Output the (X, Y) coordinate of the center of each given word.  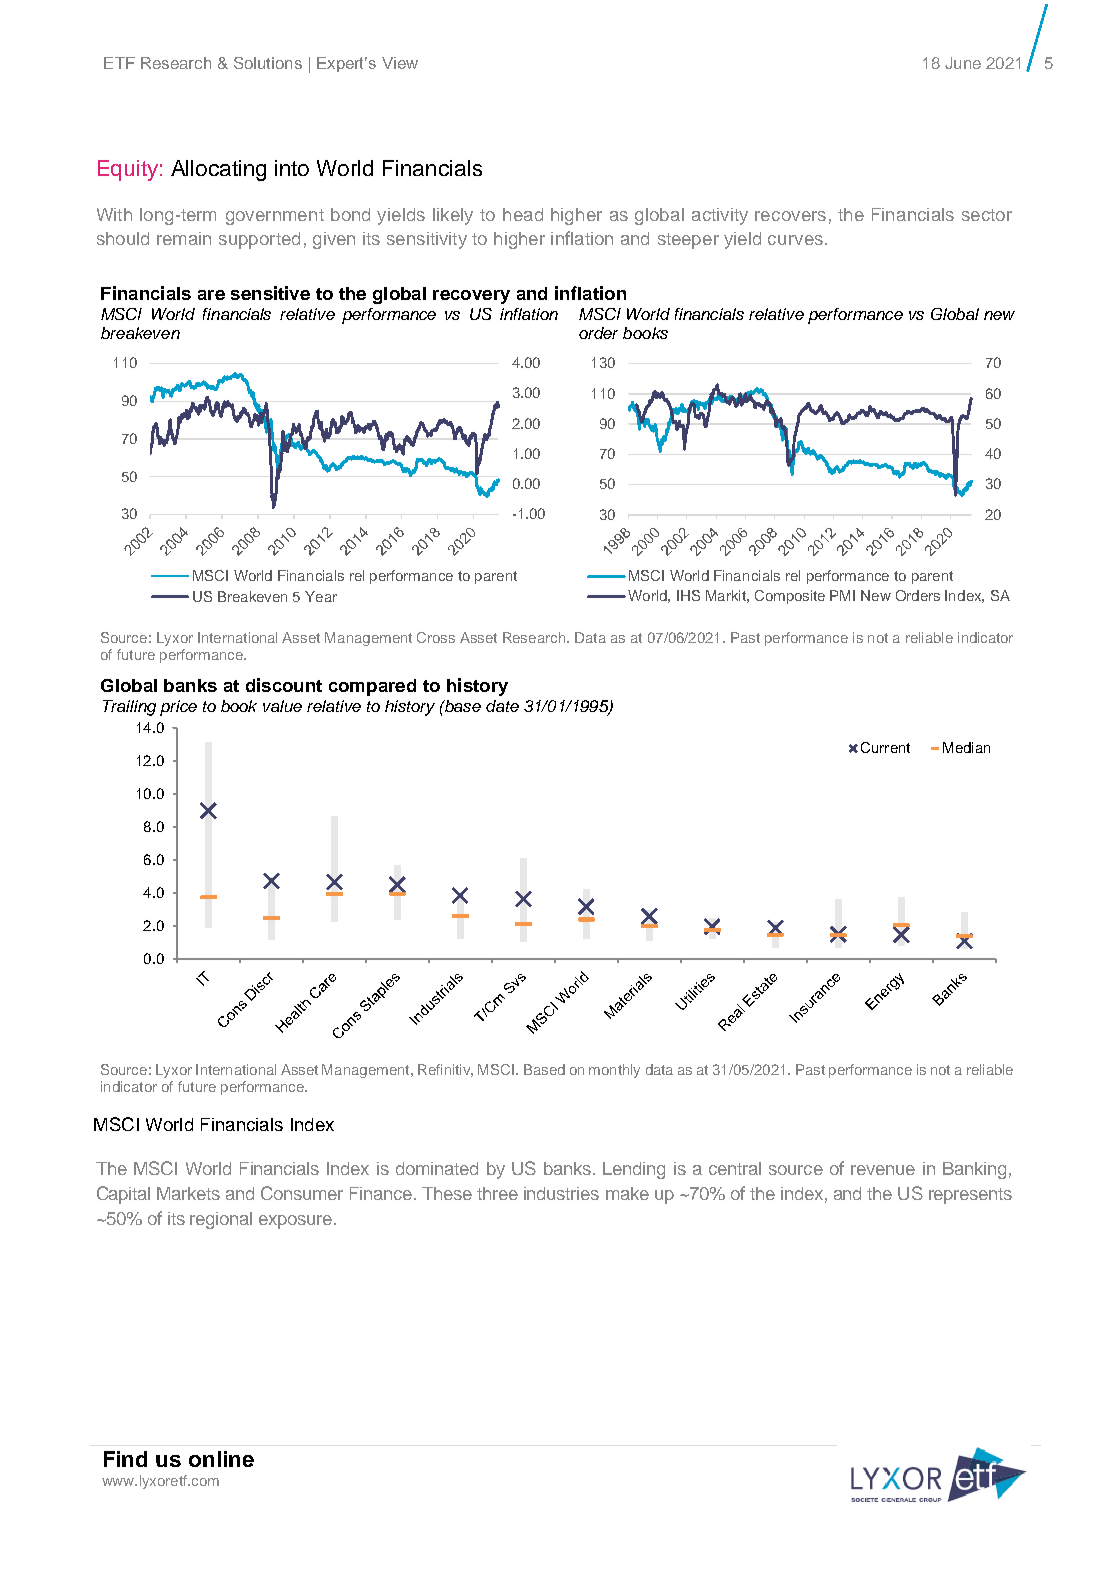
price (178, 708)
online (221, 1459)
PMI (842, 595)
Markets (188, 1193)
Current (885, 747)
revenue (883, 1170)
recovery (471, 297)
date (502, 706)
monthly (614, 1071)
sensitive (270, 293)
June (963, 63)
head (523, 214)
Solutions (268, 63)
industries (561, 1193)
